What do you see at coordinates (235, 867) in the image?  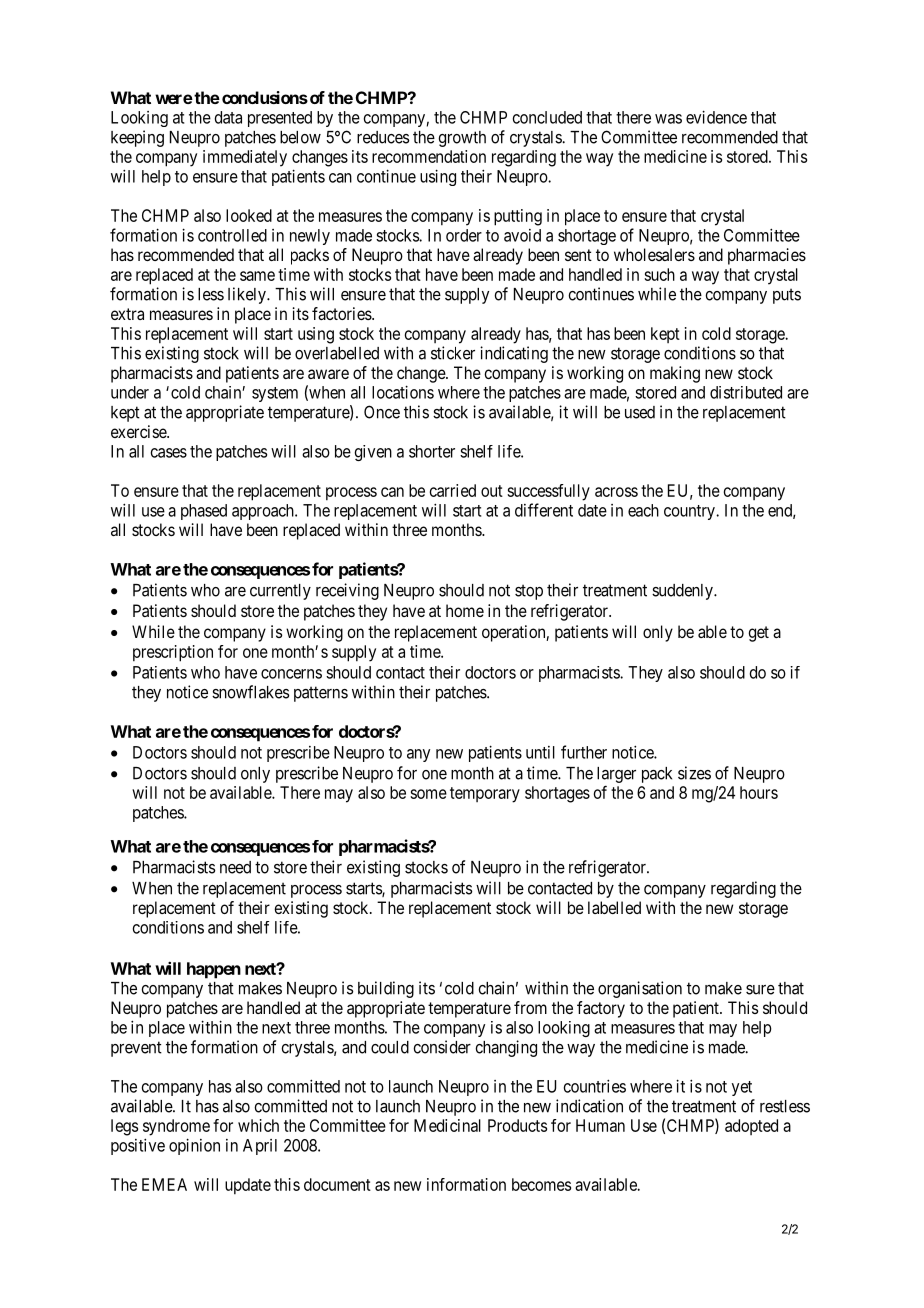 I see `need` at bounding box center [235, 867].
